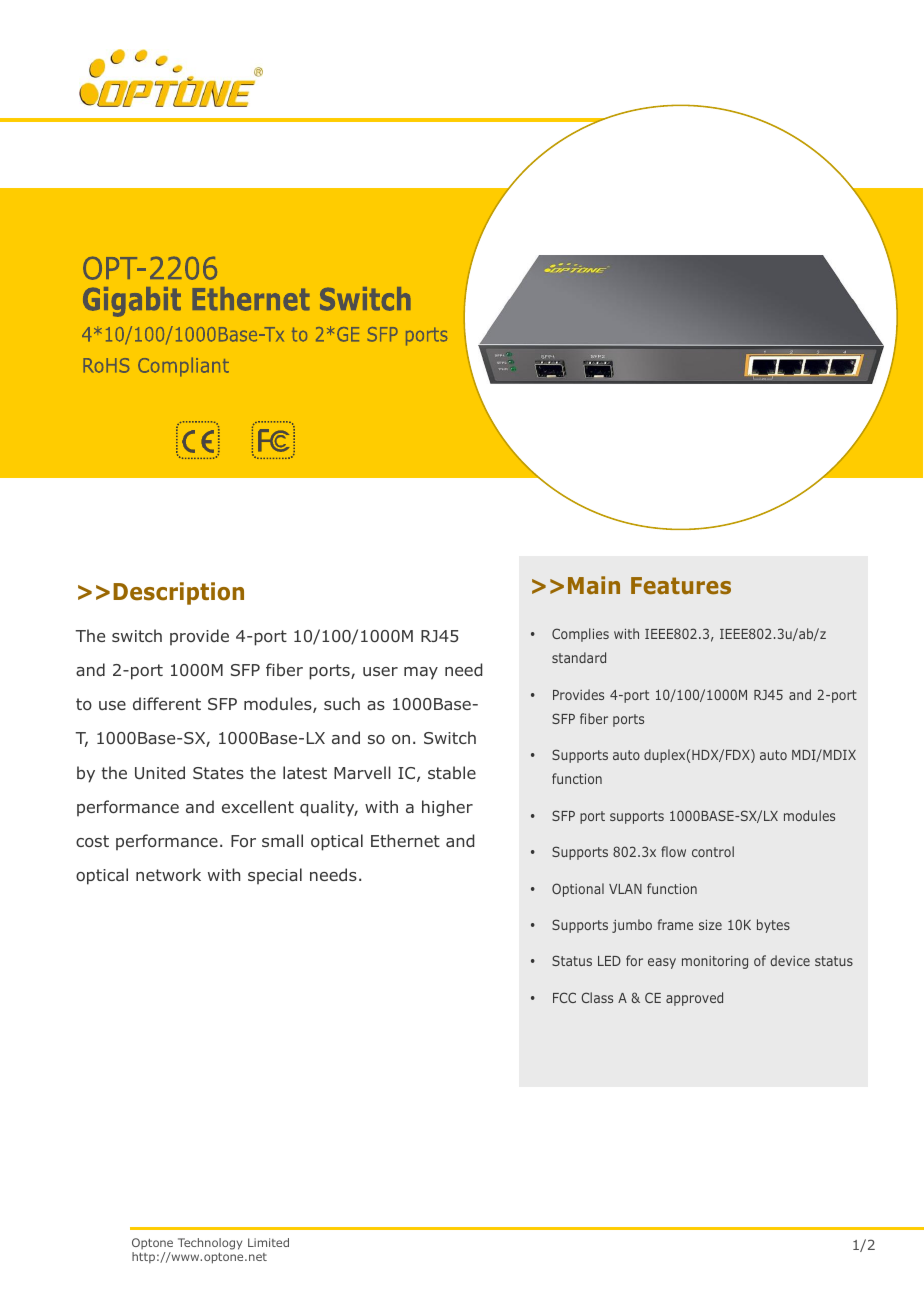 This screenshot has width=924, height=1308. What do you see at coordinates (268, 1242) in the screenshot?
I see `Limited` at bounding box center [268, 1242].
